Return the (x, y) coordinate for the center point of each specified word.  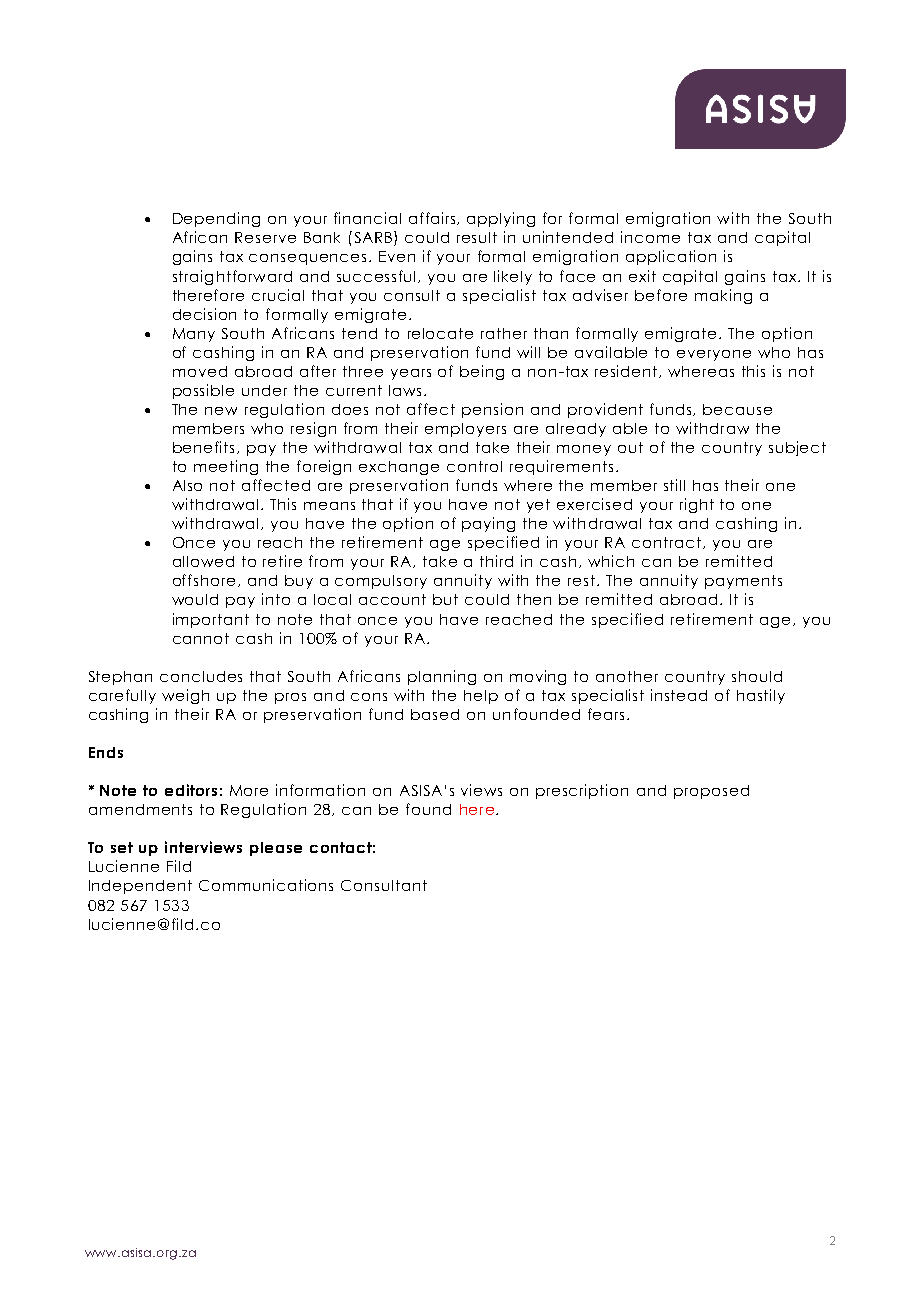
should (757, 676)
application (671, 257)
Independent (140, 887)
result (477, 237)
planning (442, 677)
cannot (201, 638)
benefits (203, 447)
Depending (216, 219)
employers (465, 430)
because (737, 409)
